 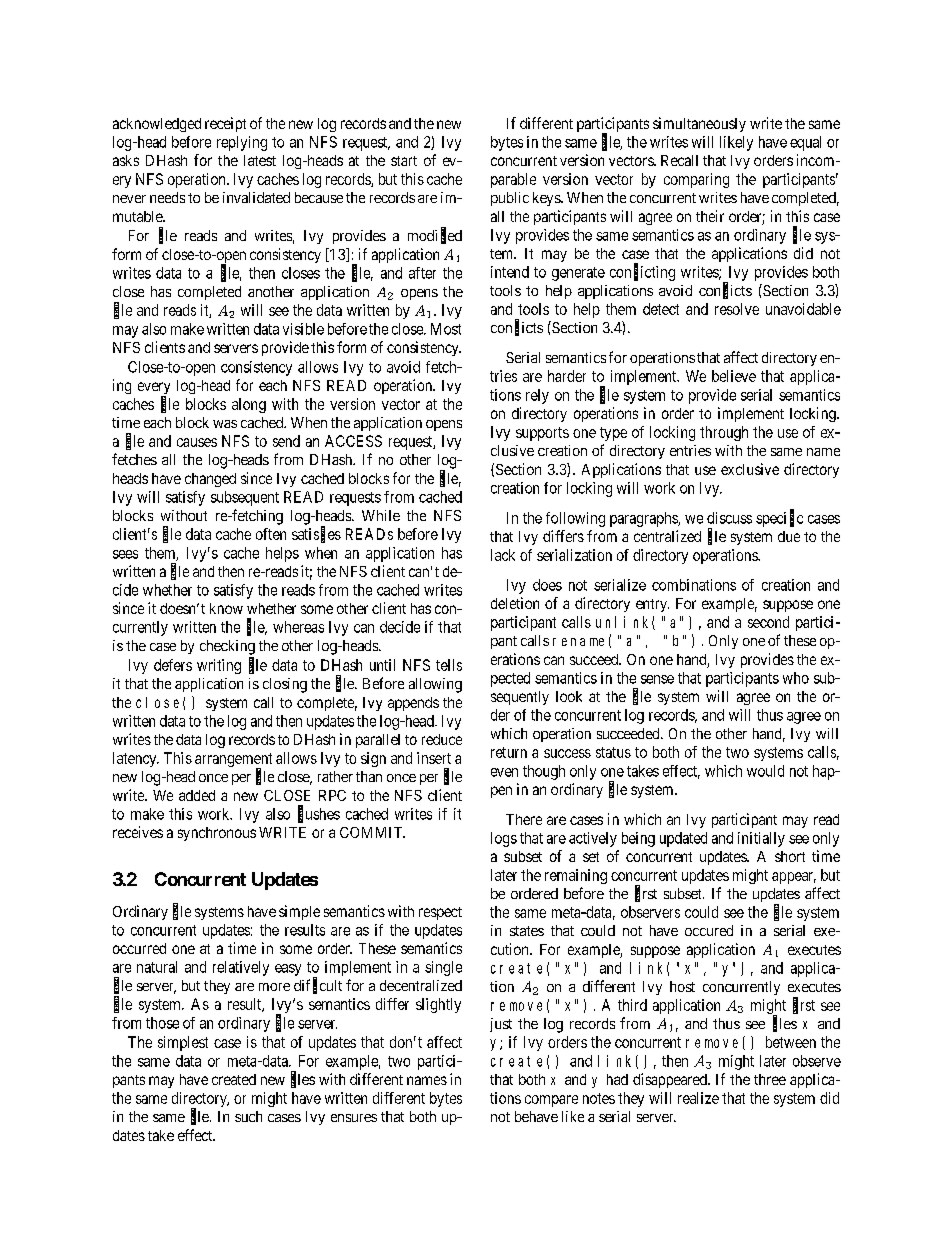 I want to click on supports, so click(x=542, y=434).
